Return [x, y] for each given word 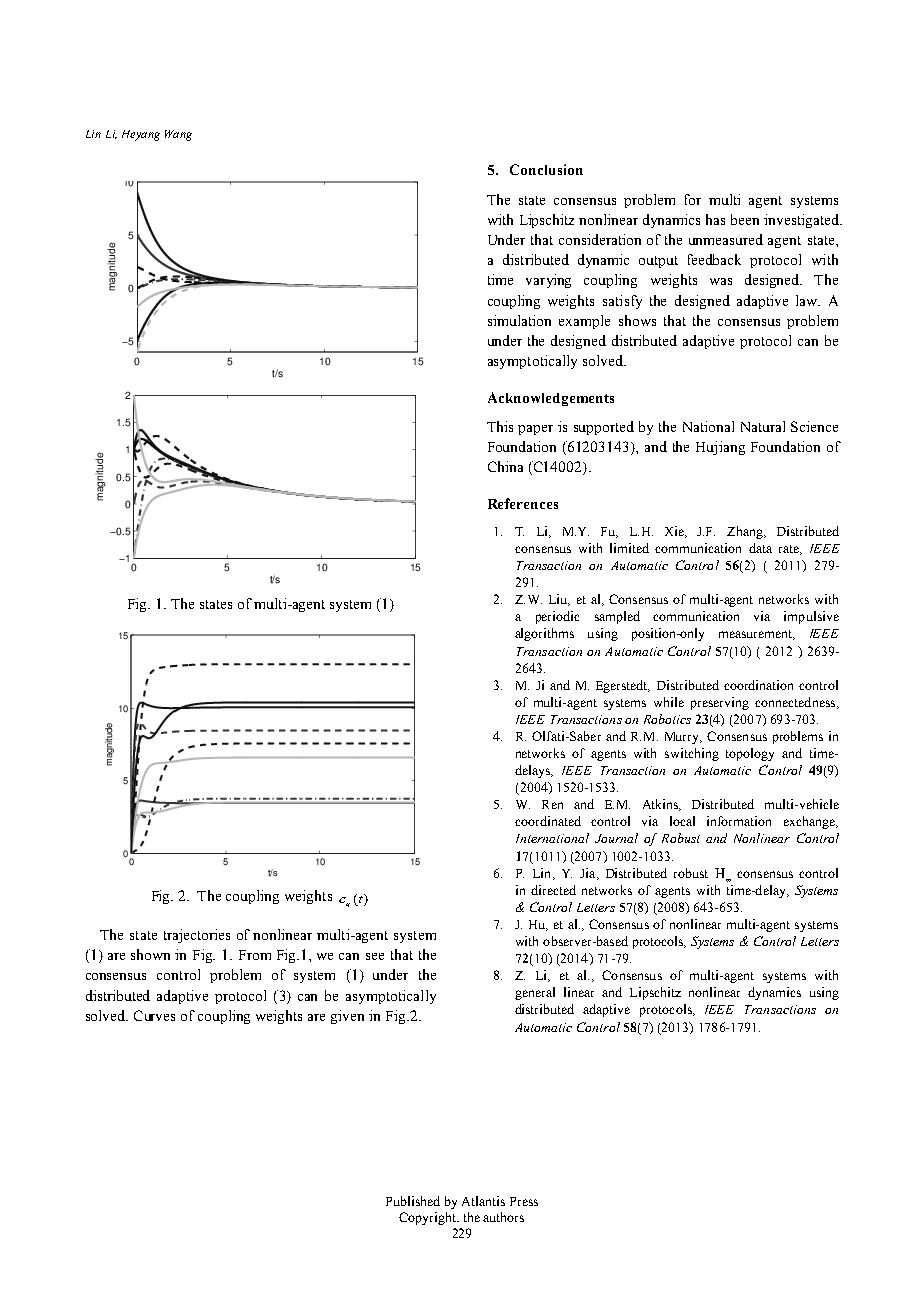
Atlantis [483, 1201]
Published [413, 1201]
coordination [758, 685]
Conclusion [546, 169]
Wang [178, 135]
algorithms [544, 634]
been [745, 219]
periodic [557, 617]
